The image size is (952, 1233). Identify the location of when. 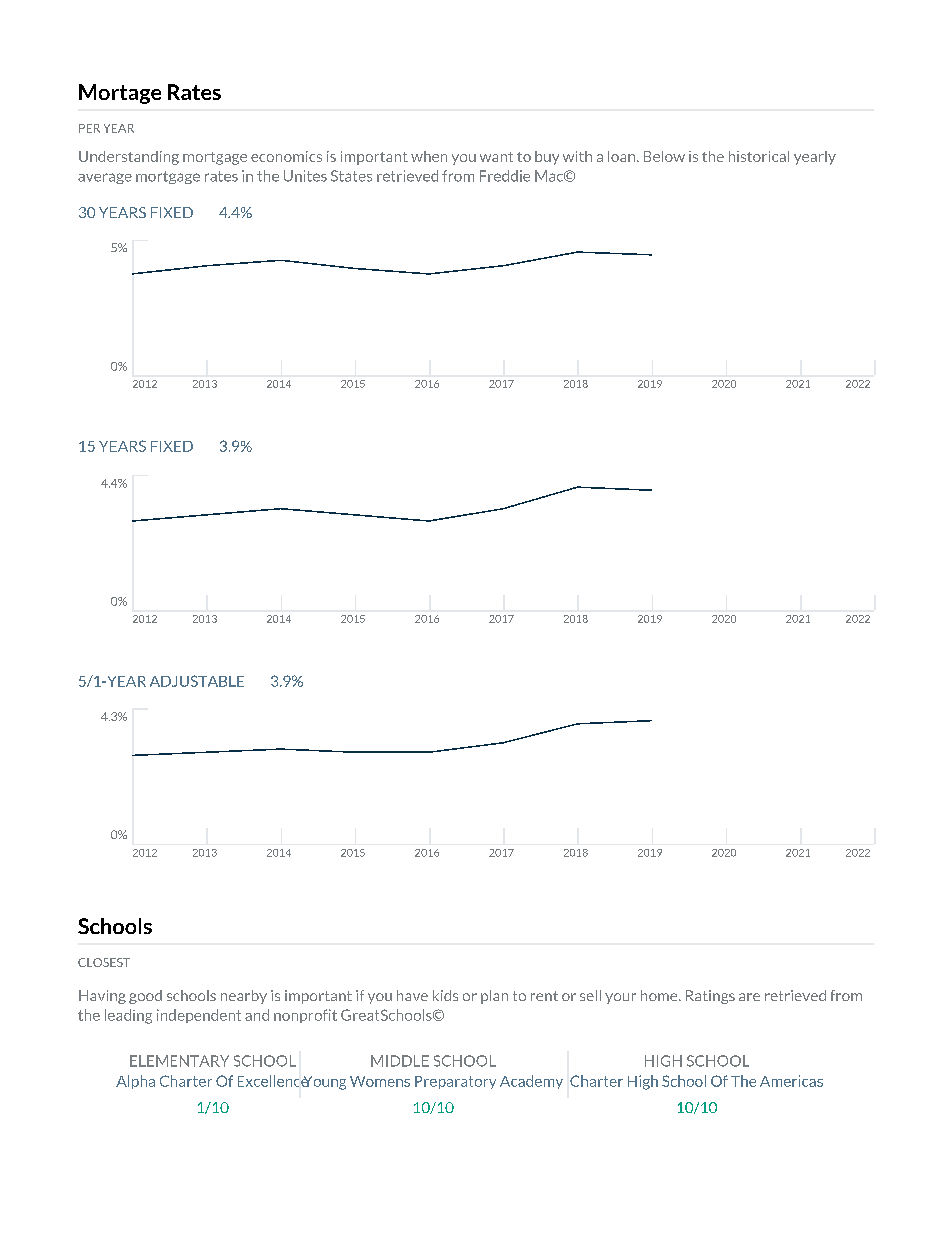
(429, 156).
